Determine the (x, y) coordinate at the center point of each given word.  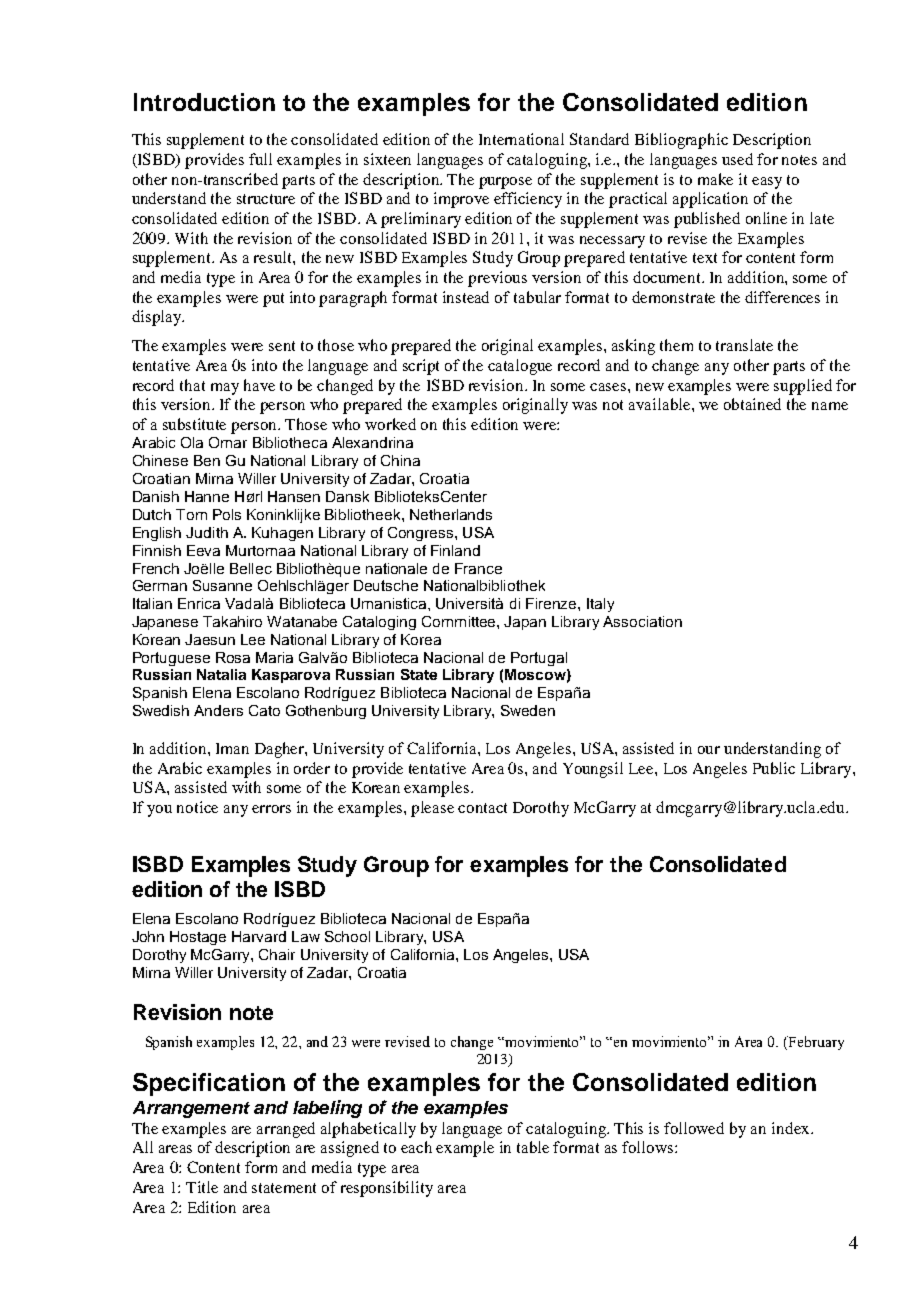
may (225, 389)
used (737, 159)
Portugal (539, 659)
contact (482, 808)
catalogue (520, 367)
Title (202, 1187)
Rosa (233, 657)
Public (774, 768)
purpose (505, 183)
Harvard (259, 936)
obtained (752, 404)
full (260, 159)
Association (642, 621)
